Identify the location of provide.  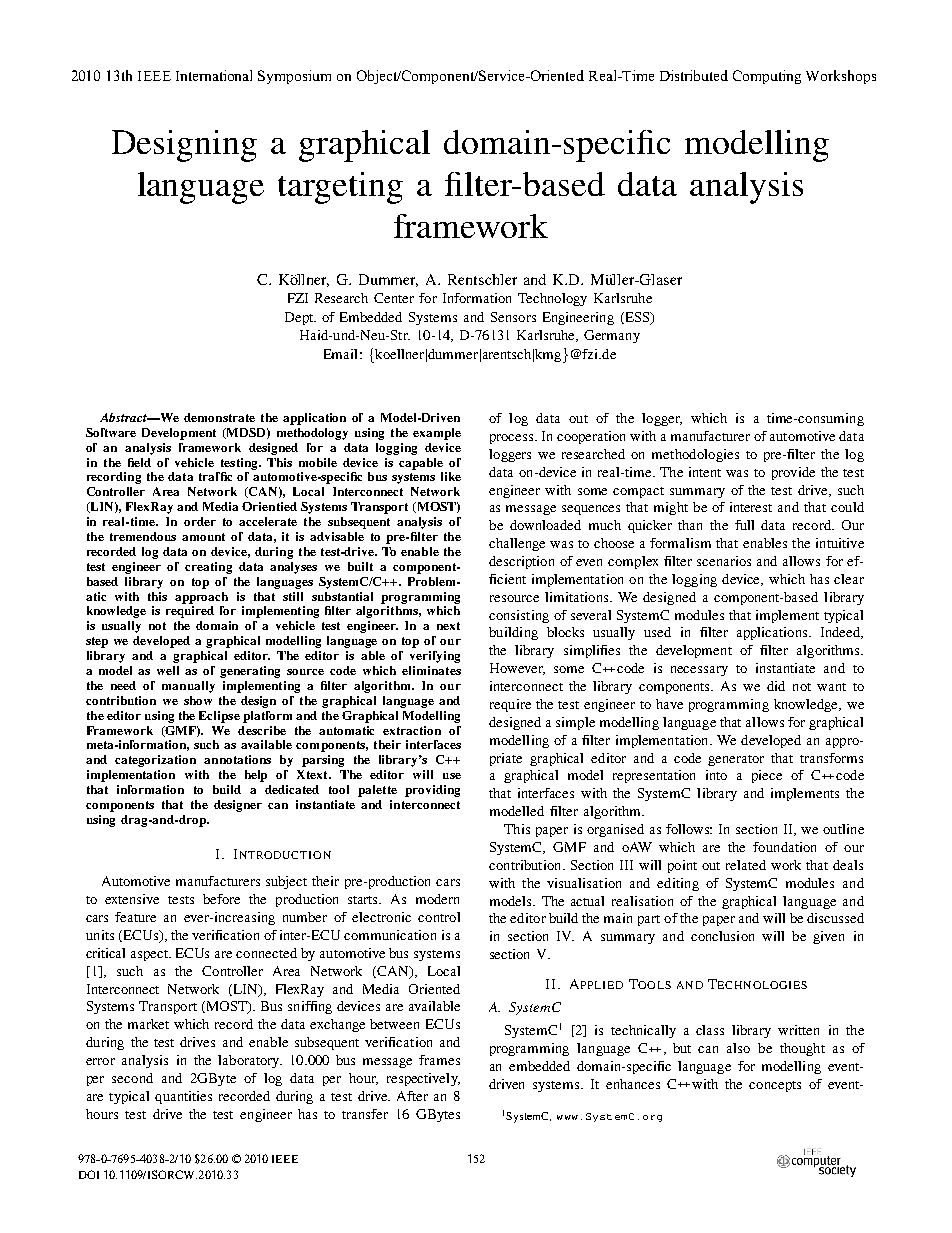
(793, 473).
